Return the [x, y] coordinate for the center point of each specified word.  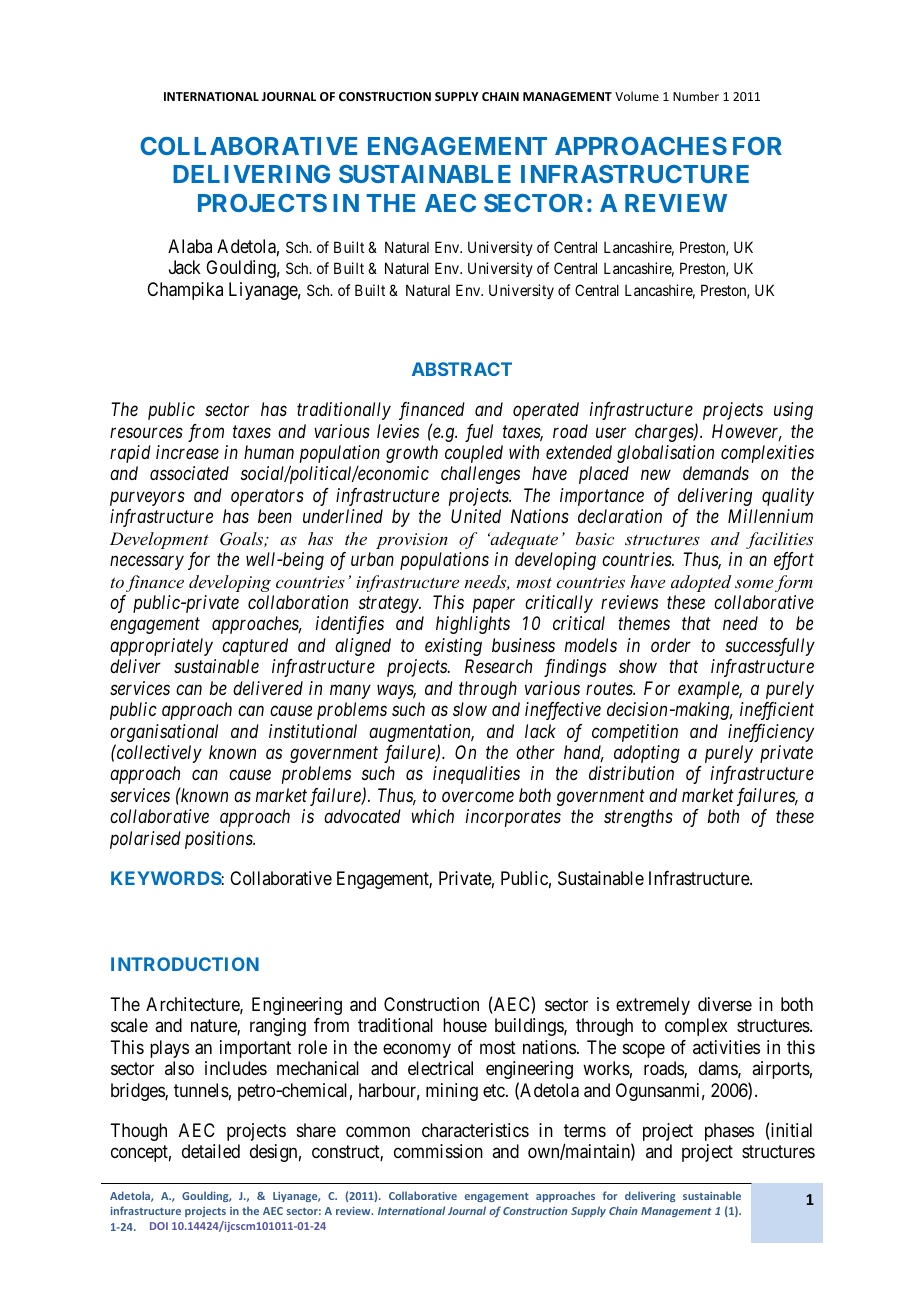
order [671, 645]
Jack [185, 267]
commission [438, 1151]
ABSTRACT [462, 369]
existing [453, 647]
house [465, 1025]
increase [187, 452]
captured [255, 647]
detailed [211, 1151]
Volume [637, 96]
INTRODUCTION [185, 964]
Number [696, 96]
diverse [725, 1004]
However [747, 432]
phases [729, 1132]
